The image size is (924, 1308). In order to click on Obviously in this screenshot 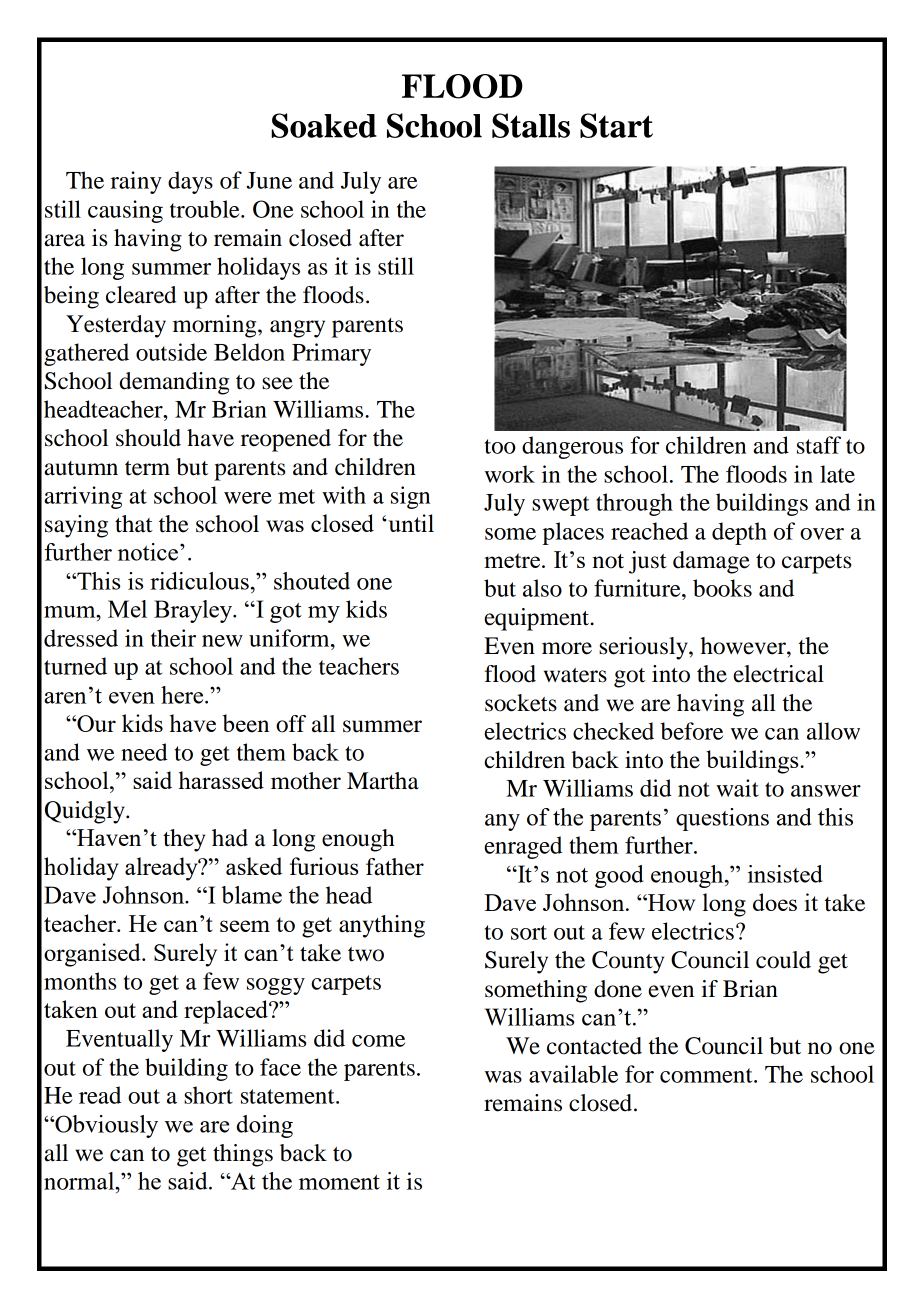, I will do `click(105, 1126)`.
